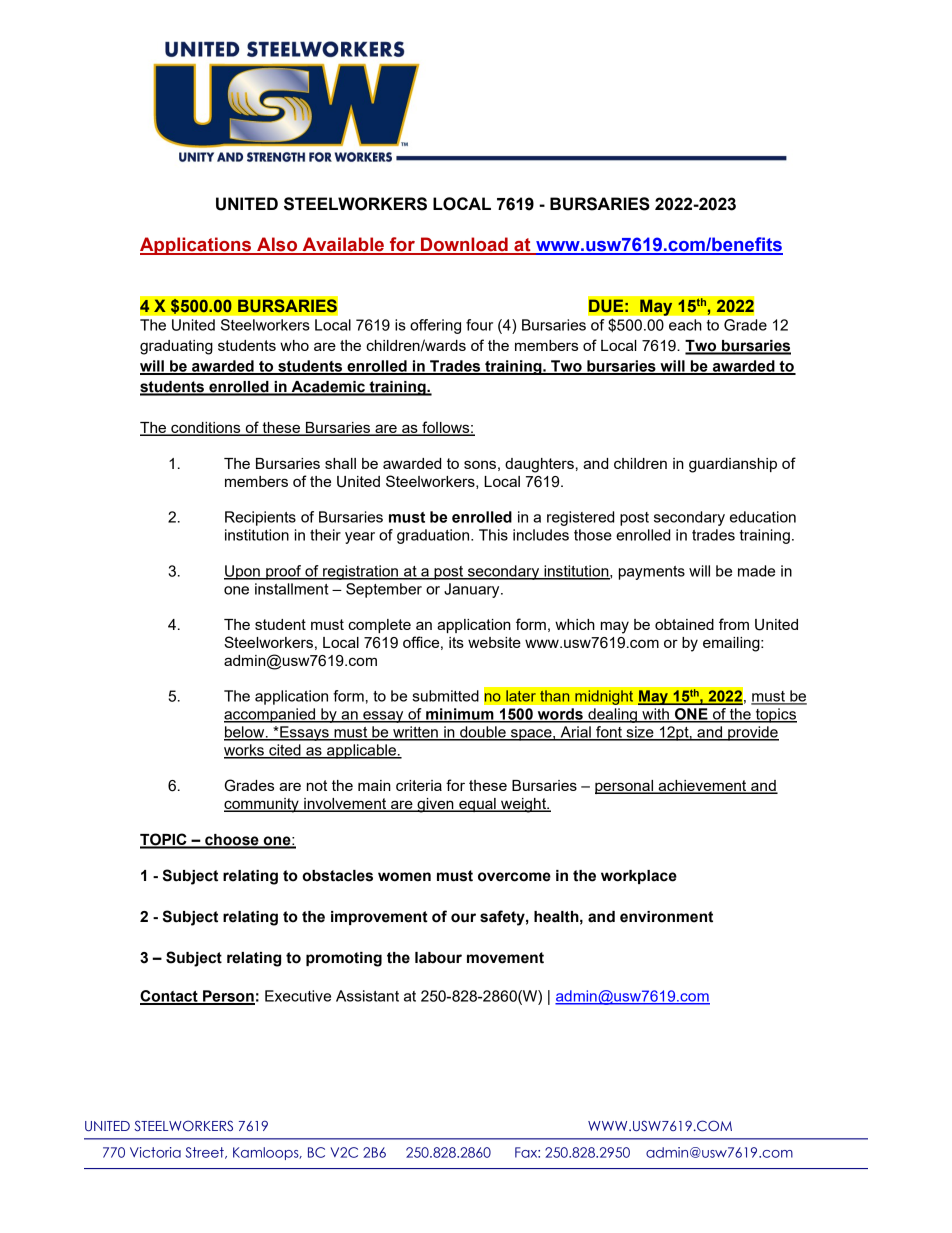 This screenshot has height=1233, width=952. I want to click on choose, so click(232, 841).
